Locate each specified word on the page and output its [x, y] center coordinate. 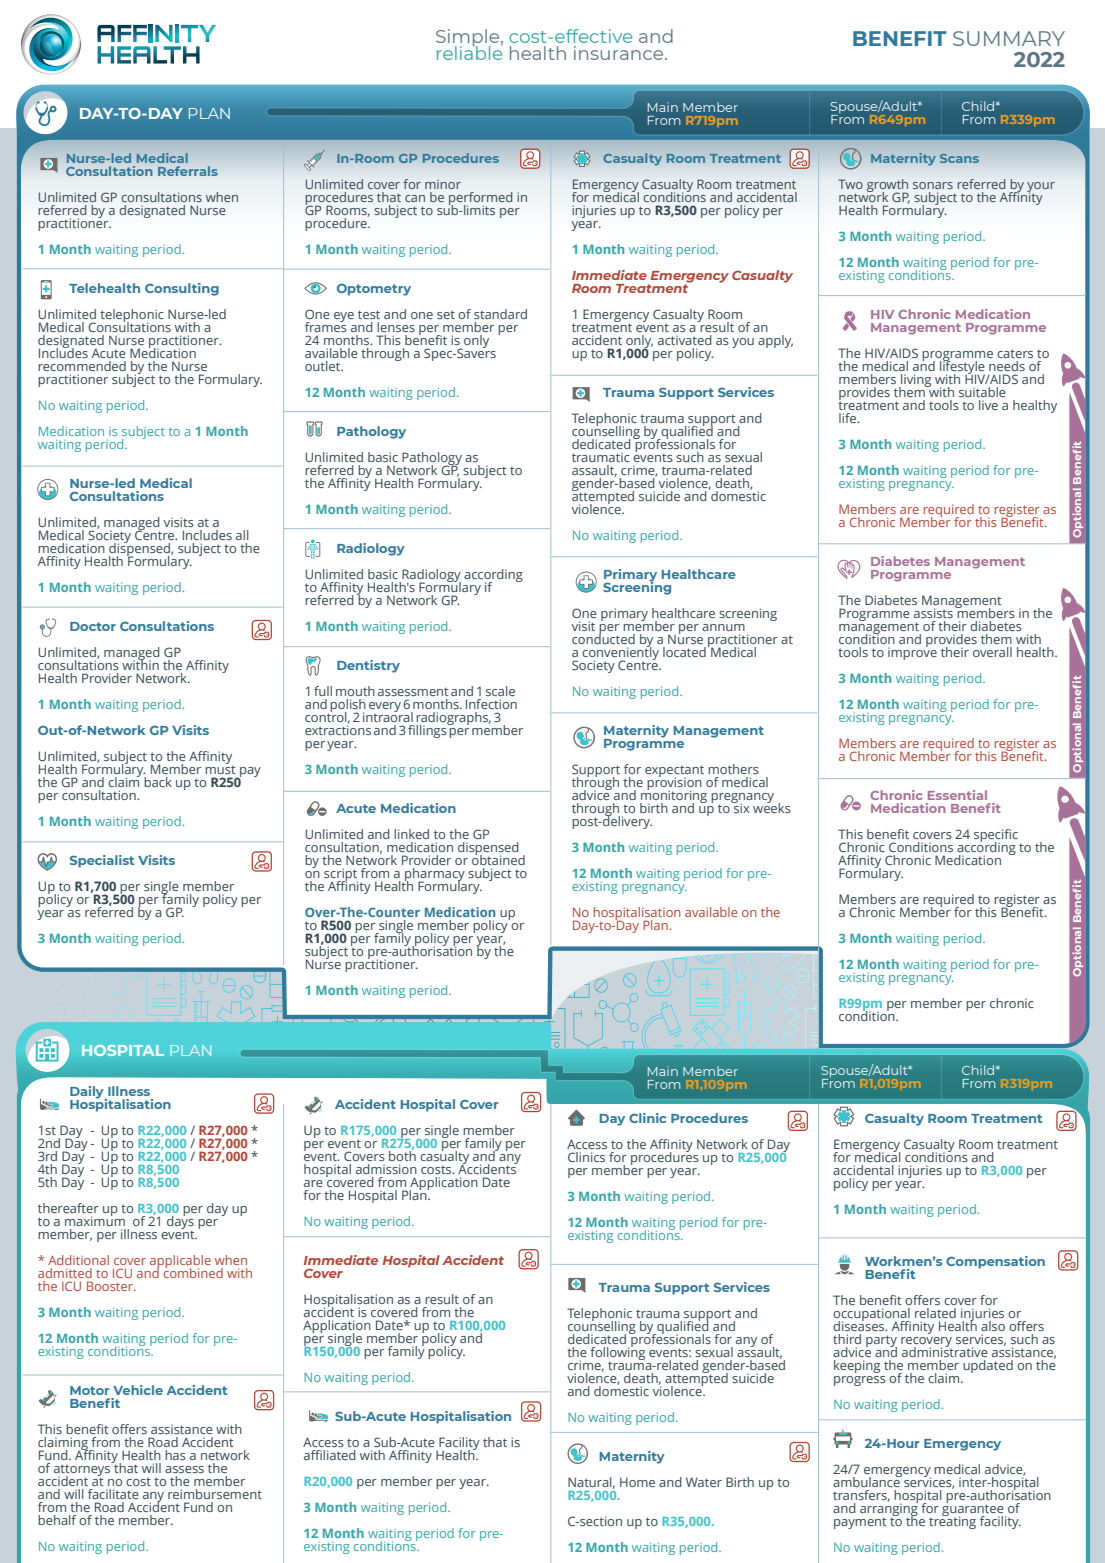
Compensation [995, 1262]
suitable [982, 392]
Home [637, 1482]
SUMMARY [1009, 38]
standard [500, 314]
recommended [82, 366]
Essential [957, 795]
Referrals [188, 171]
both [402, 1155]
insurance [620, 53]
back [158, 782]
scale [500, 691]
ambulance [867, 1481]
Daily [88, 1093]
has [175, 1455]
